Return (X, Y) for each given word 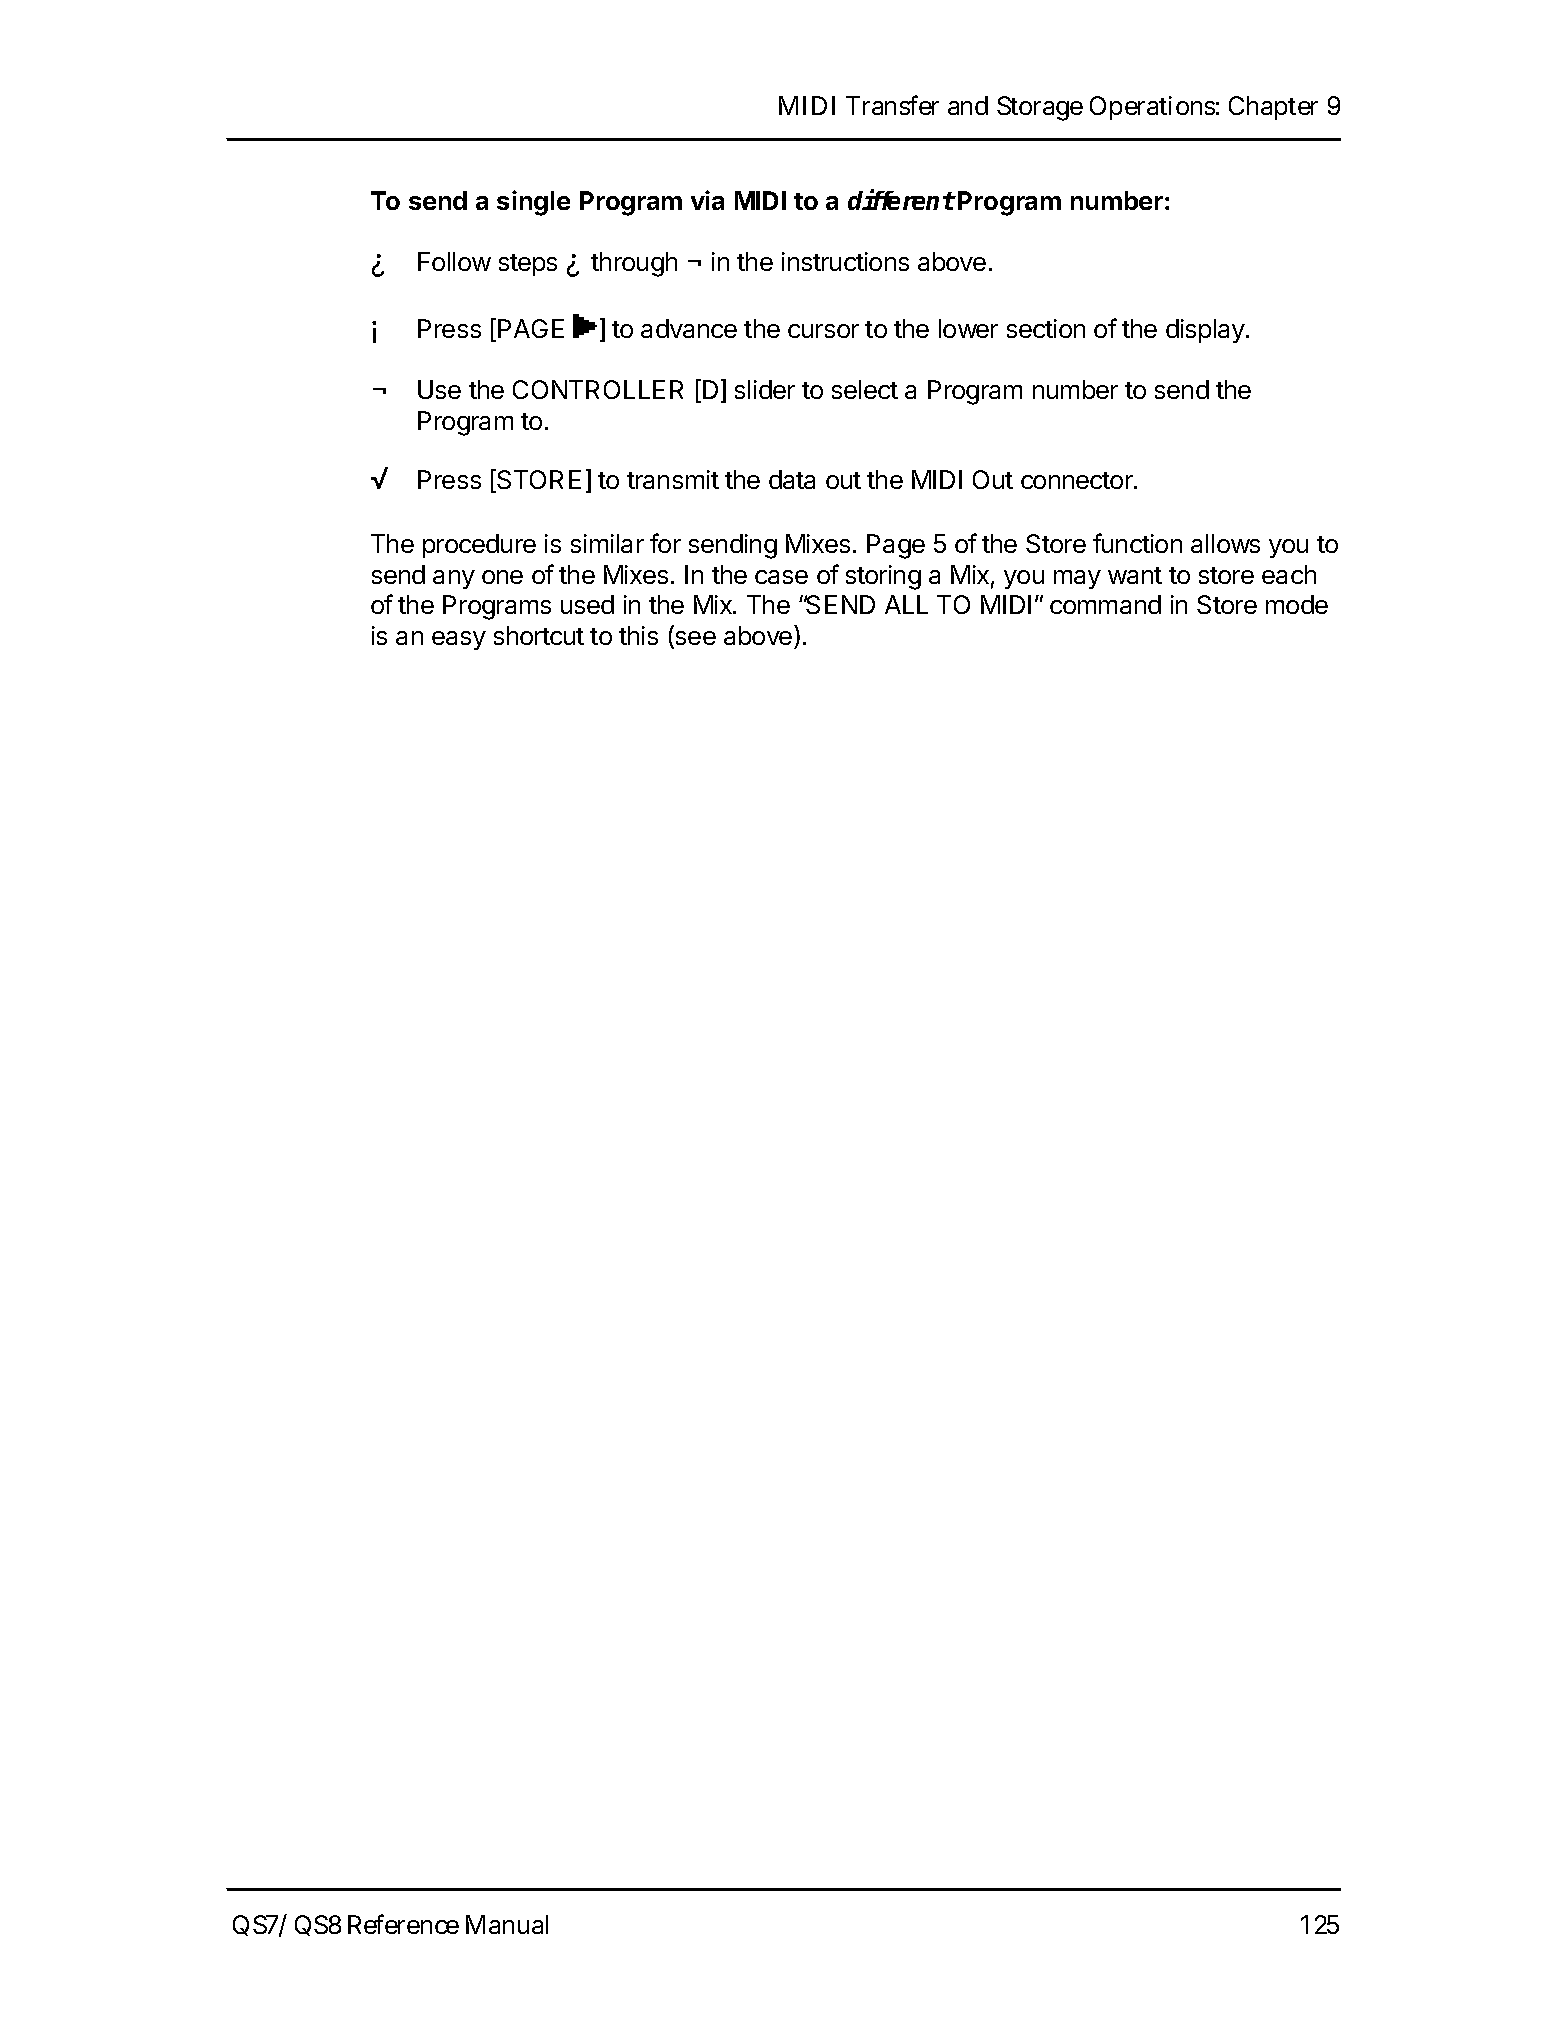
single (533, 203)
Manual (507, 1924)
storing (883, 577)
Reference (403, 1924)
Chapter (1273, 108)
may (1077, 579)
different (901, 199)
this (638, 635)
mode (1297, 604)
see (694, 639)
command (1105, 604)
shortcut (539, 635)
